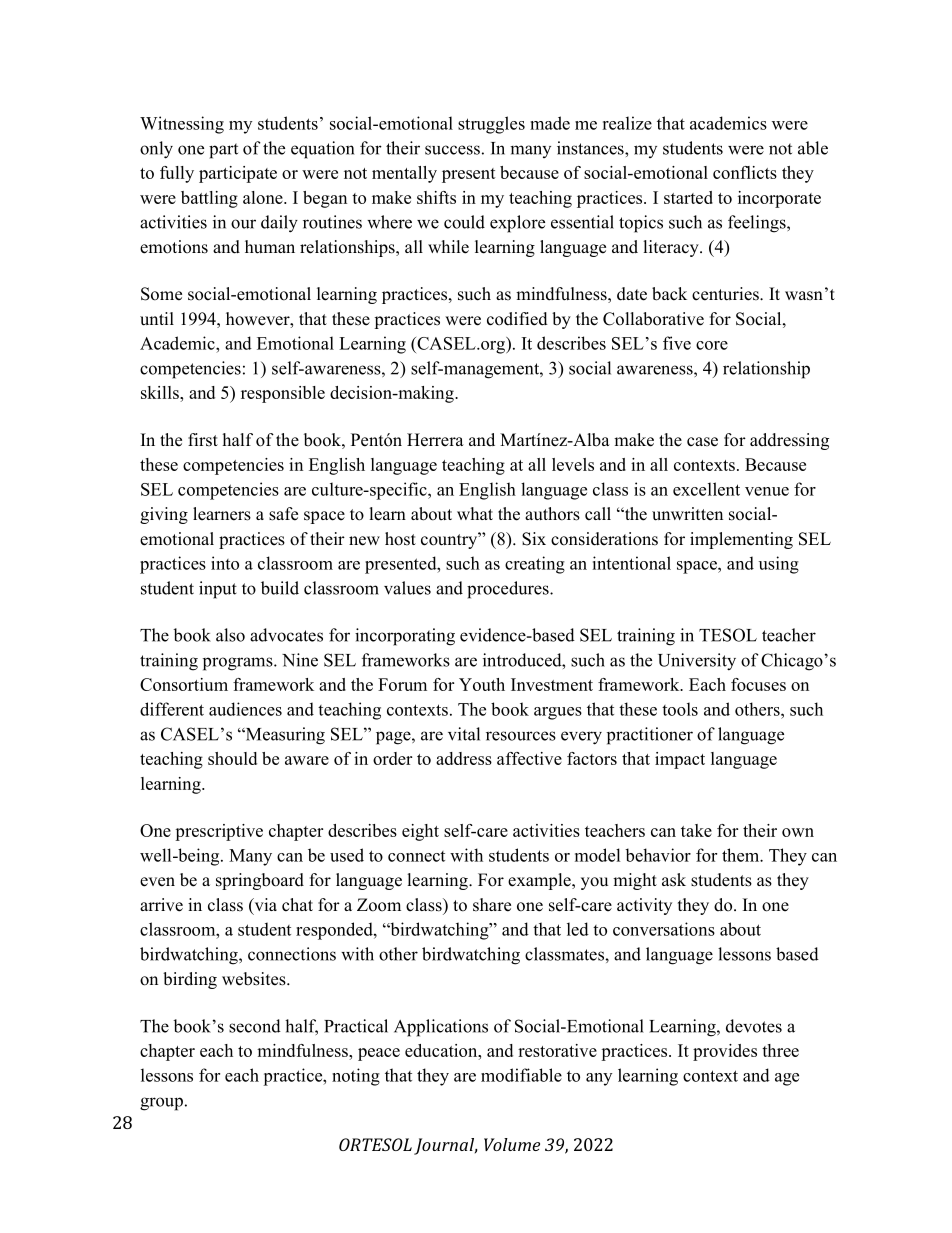 This page has height=1233, width=952. Describe the element at coordinates (512, 1144) in the page. I see `Volume` at that location.
